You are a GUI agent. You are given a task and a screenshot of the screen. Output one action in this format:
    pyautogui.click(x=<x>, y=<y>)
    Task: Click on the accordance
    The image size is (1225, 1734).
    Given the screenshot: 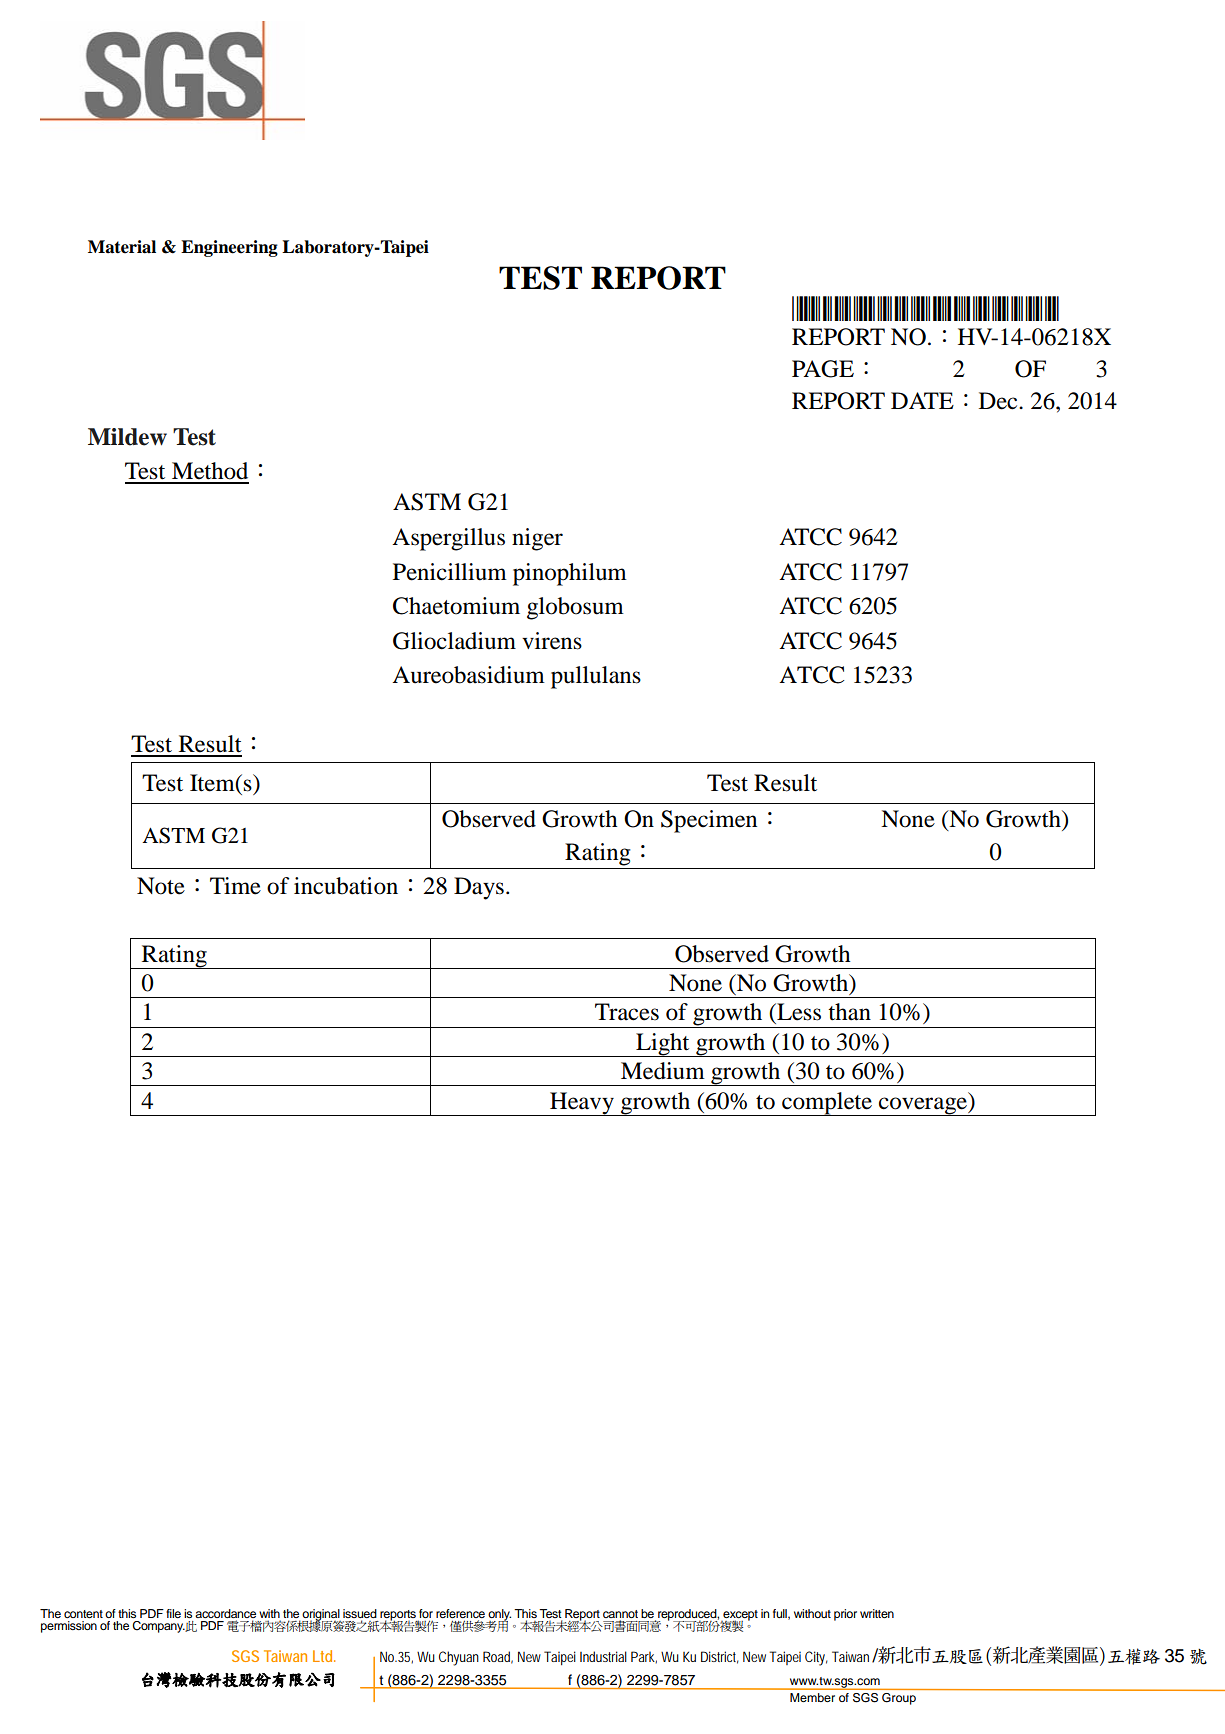 What is the action you would take?
    pyautogui.click(x=225, y=1613)
